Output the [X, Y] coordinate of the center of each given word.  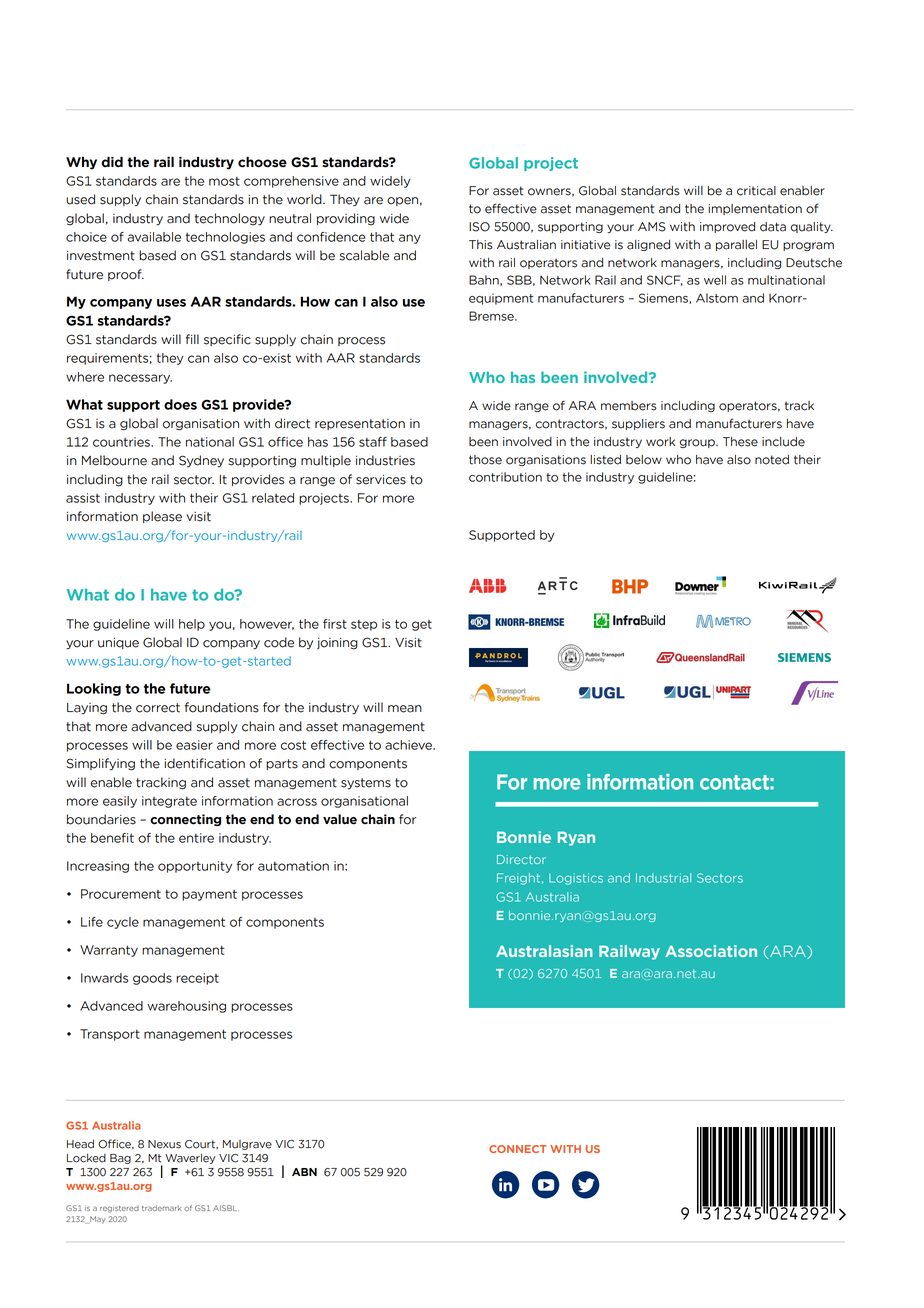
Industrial [663, 878]
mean [405, 709]
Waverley [190, 1158]
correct [158, 708]
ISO [479, 227]
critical [756, 191]
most [224, 181]
